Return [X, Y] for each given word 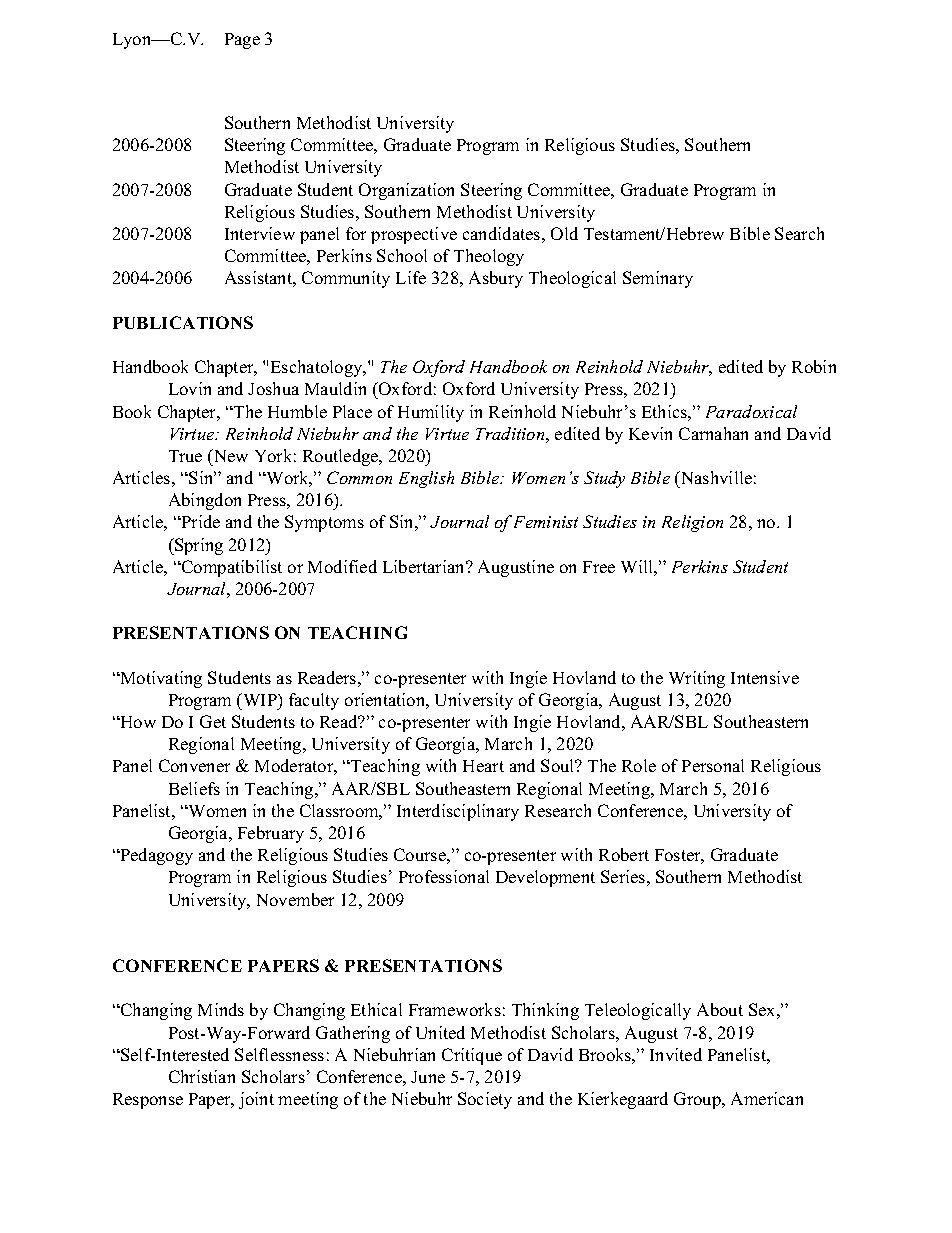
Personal [713, 765]
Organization [406, 191]
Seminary [658, 279]
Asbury [496, 279]
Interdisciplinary [458, 812]
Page [242, 41]
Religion [692, 523]
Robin [814, 366]
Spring [198, 546]
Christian [202, 1076]
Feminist [546, 522]
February [271, 834]
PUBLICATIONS [183, 322]
